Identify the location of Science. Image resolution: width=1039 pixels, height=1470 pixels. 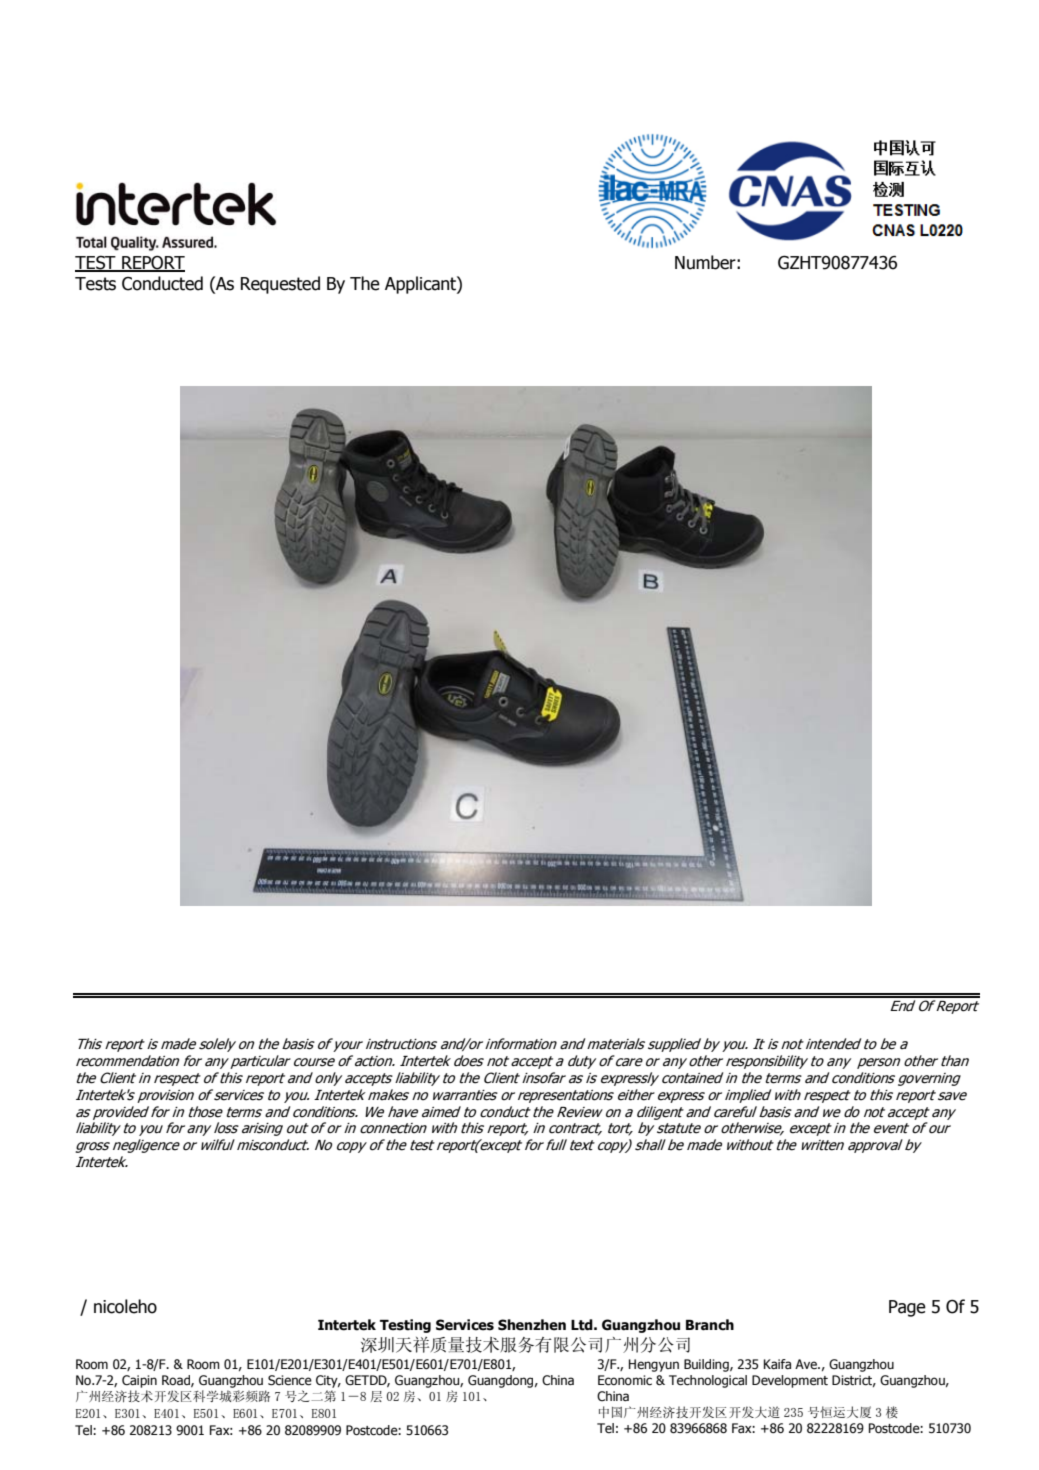
(290, 1380).
